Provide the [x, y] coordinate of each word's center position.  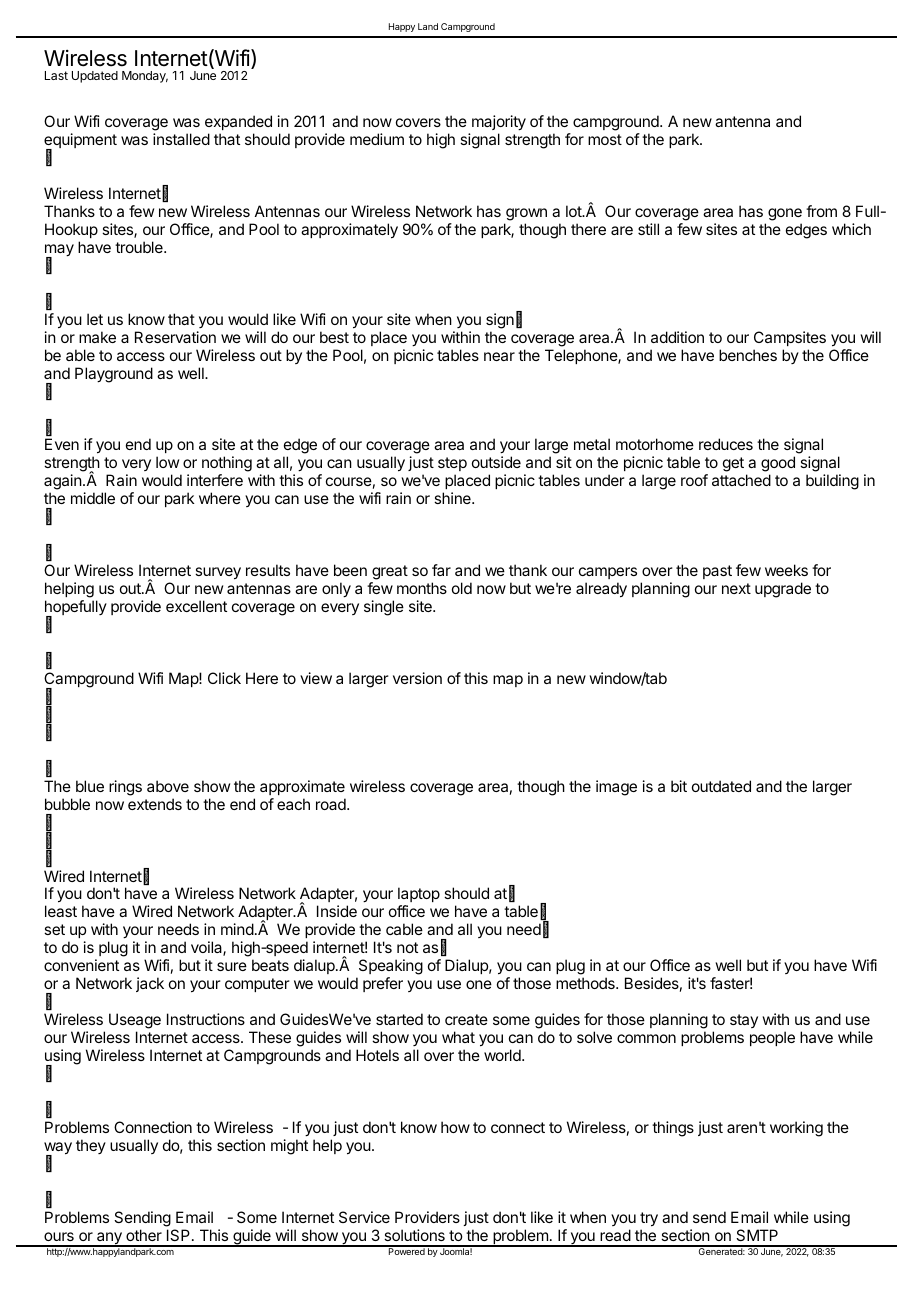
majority [499, 123]
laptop [419, 896]
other [144, 1235]
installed [181, 139]
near [499, 356]
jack [150, 984]
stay [744, 1021]
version [417, 678]
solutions [414, 1235]
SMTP [757, 1235]
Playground [114, 375]
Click [224, 678]
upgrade [783, 590]
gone [785, 214]
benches [748, 355]
